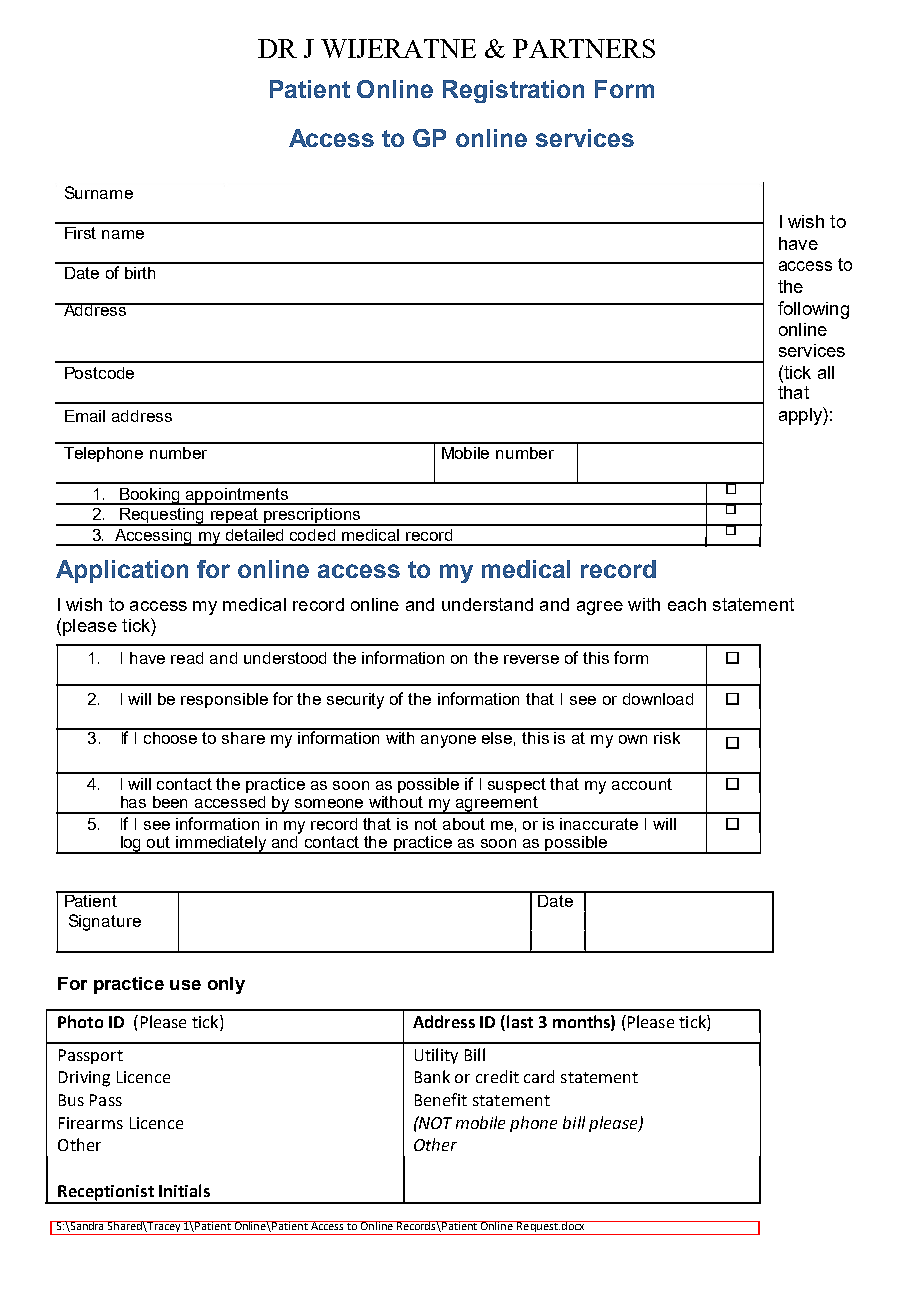  I want to click on each, so click(687, 604).
